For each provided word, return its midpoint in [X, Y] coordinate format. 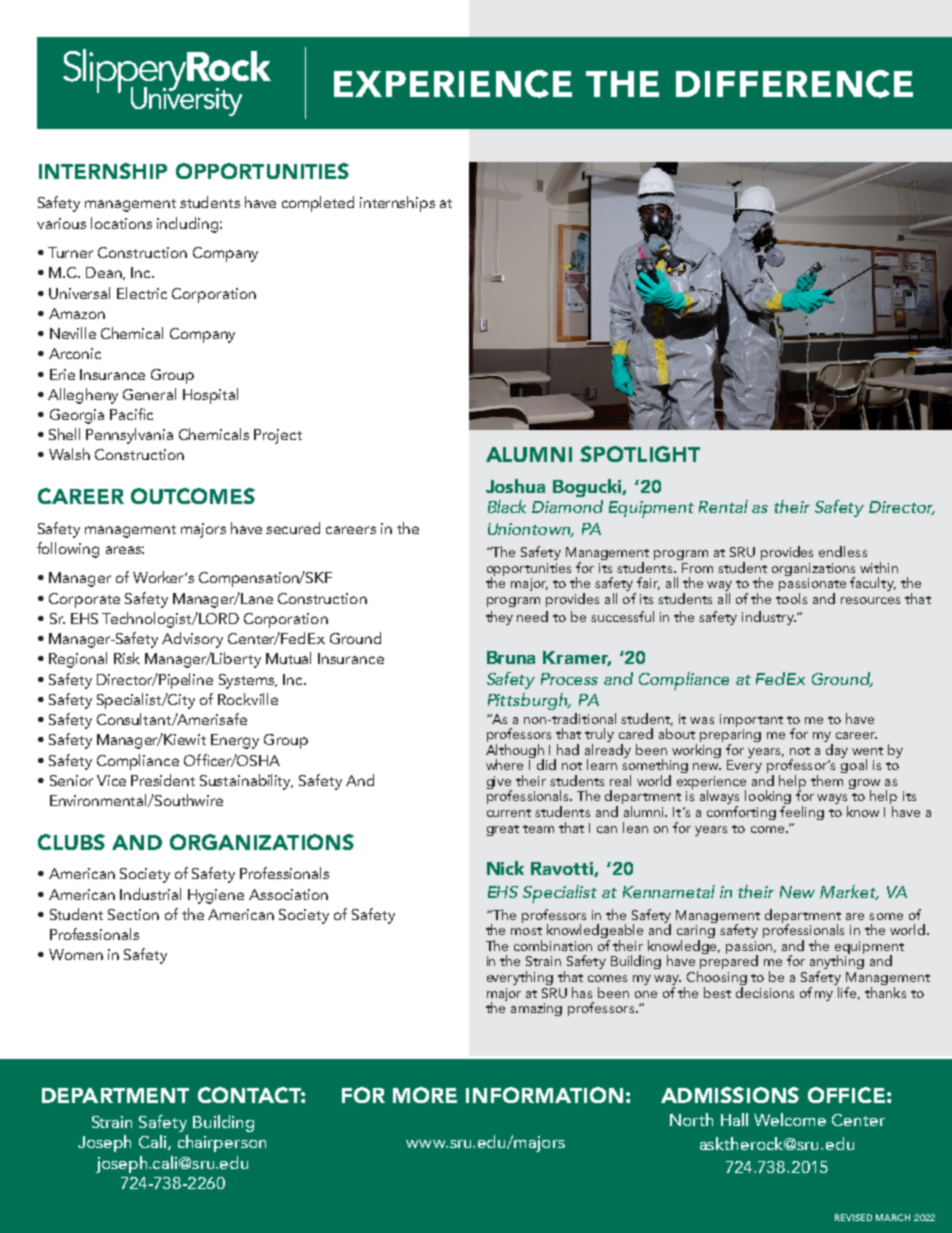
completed [318, 204]
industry [769, 618]
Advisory [192, 640]
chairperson [222, 1143]
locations [121, 223]
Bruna [511, 657]
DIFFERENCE [794, 84]
